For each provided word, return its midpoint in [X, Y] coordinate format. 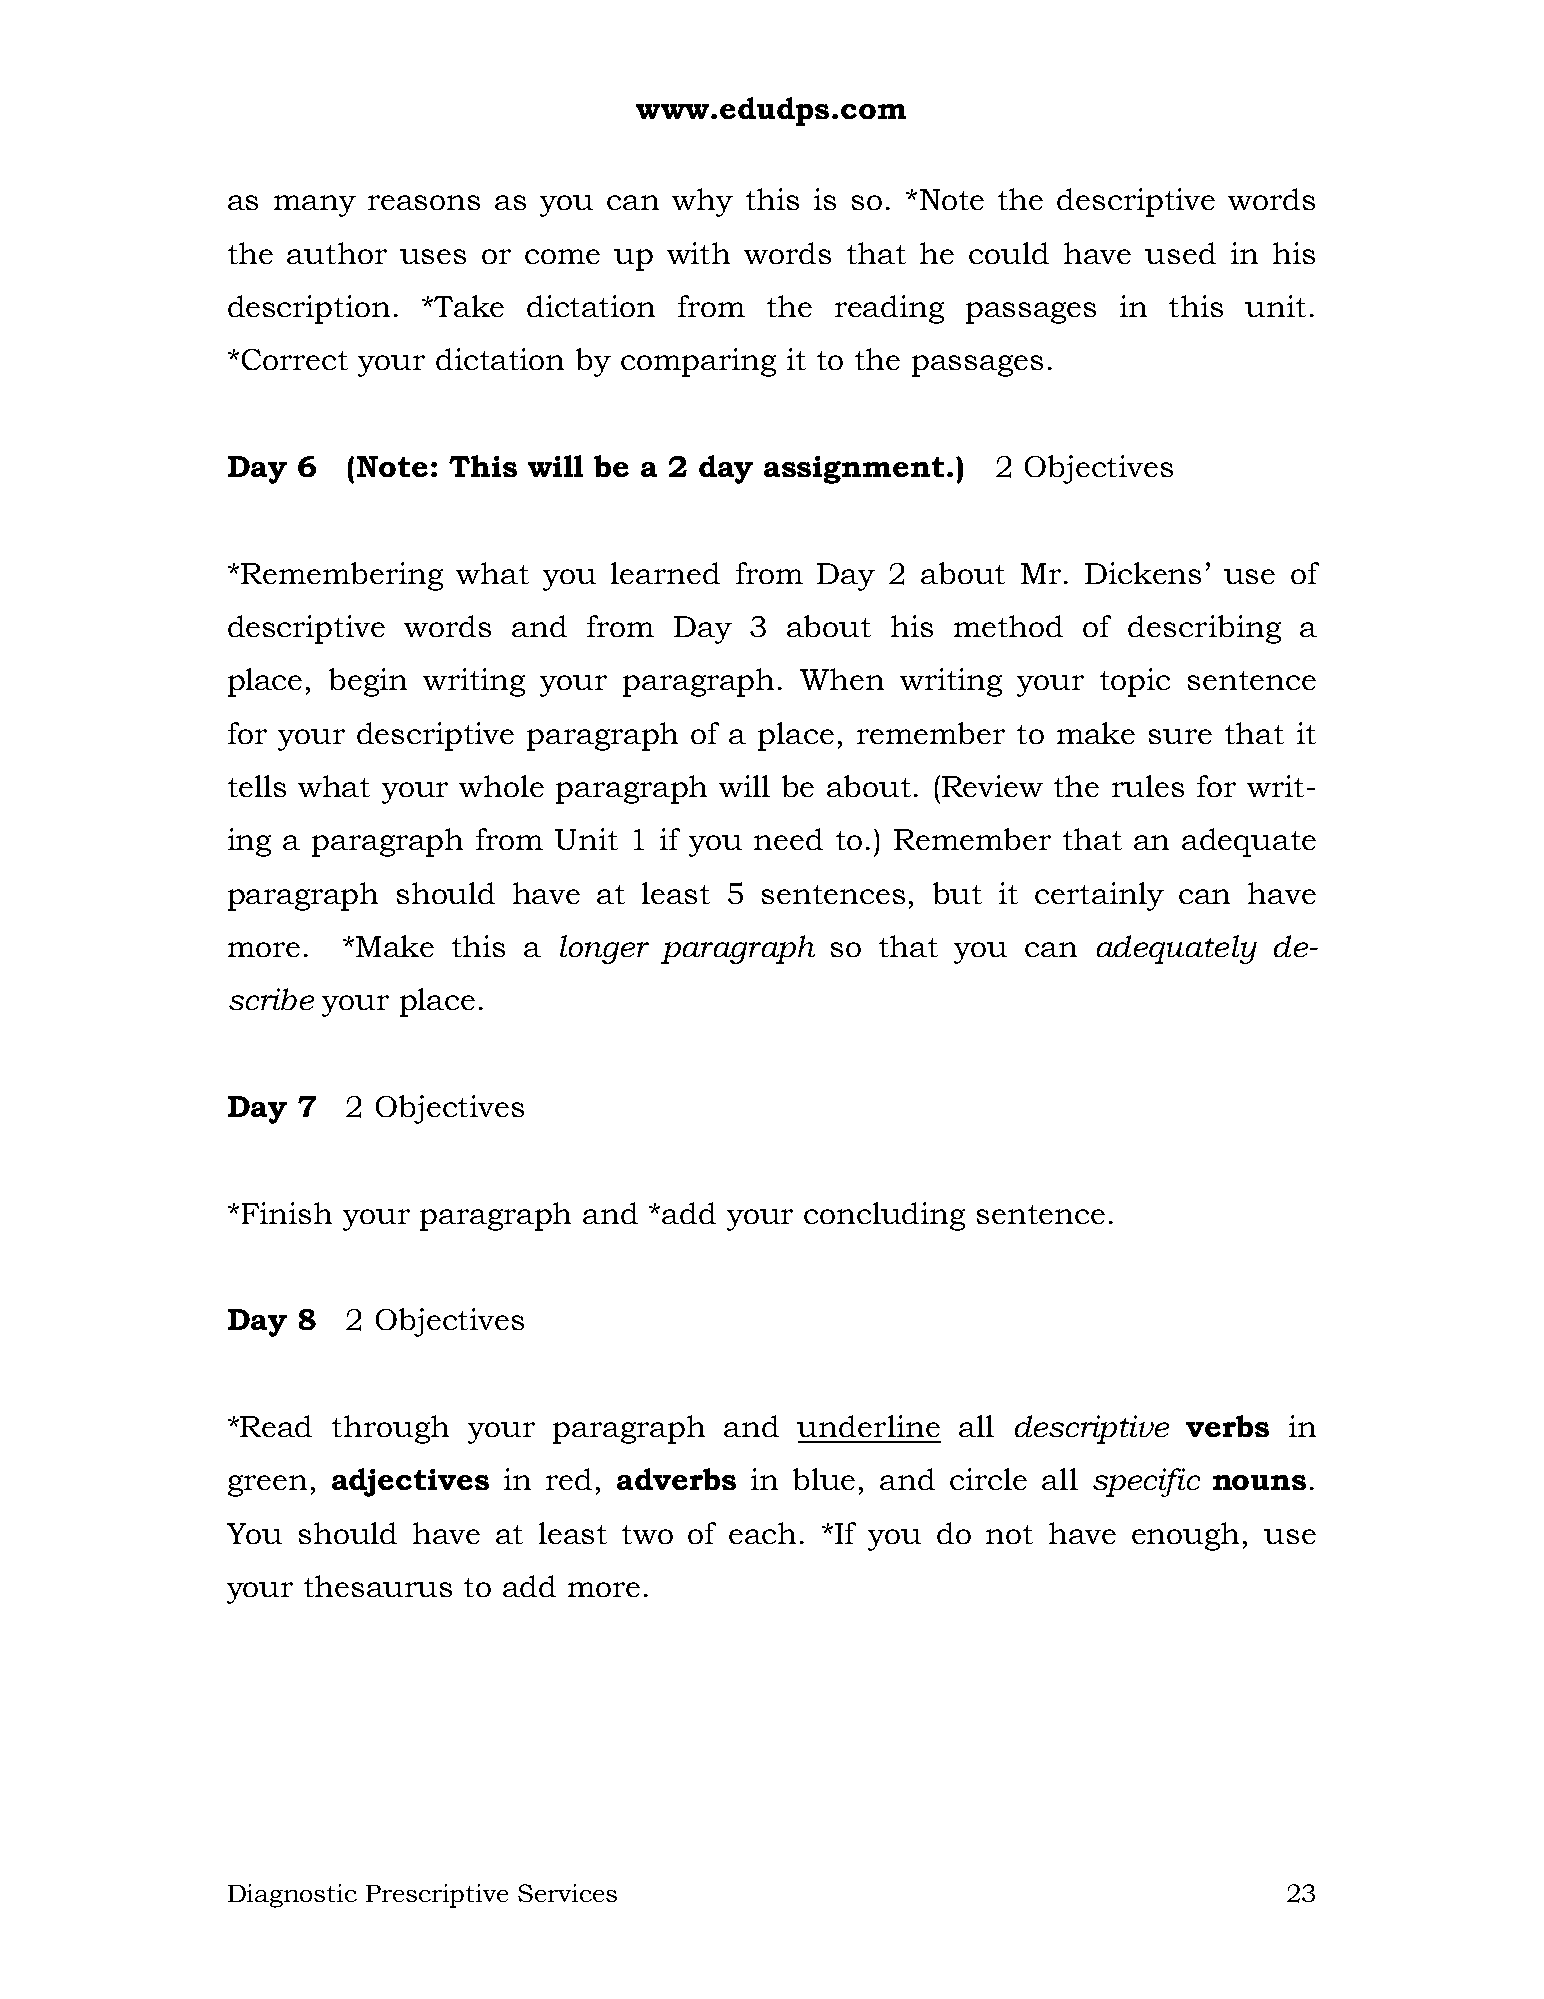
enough [1185, 1536]
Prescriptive [437, 1896]
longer [604, 949]
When [842, 679]
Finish [287, 1213]
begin [368, 682]
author [337, 253]
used [1180, 253]
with [698, 253]
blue [824, 1479]
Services [567, 1893]
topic [1135, 682]
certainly [1099, 896]
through [390, 1429]
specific [1146, 1482]
